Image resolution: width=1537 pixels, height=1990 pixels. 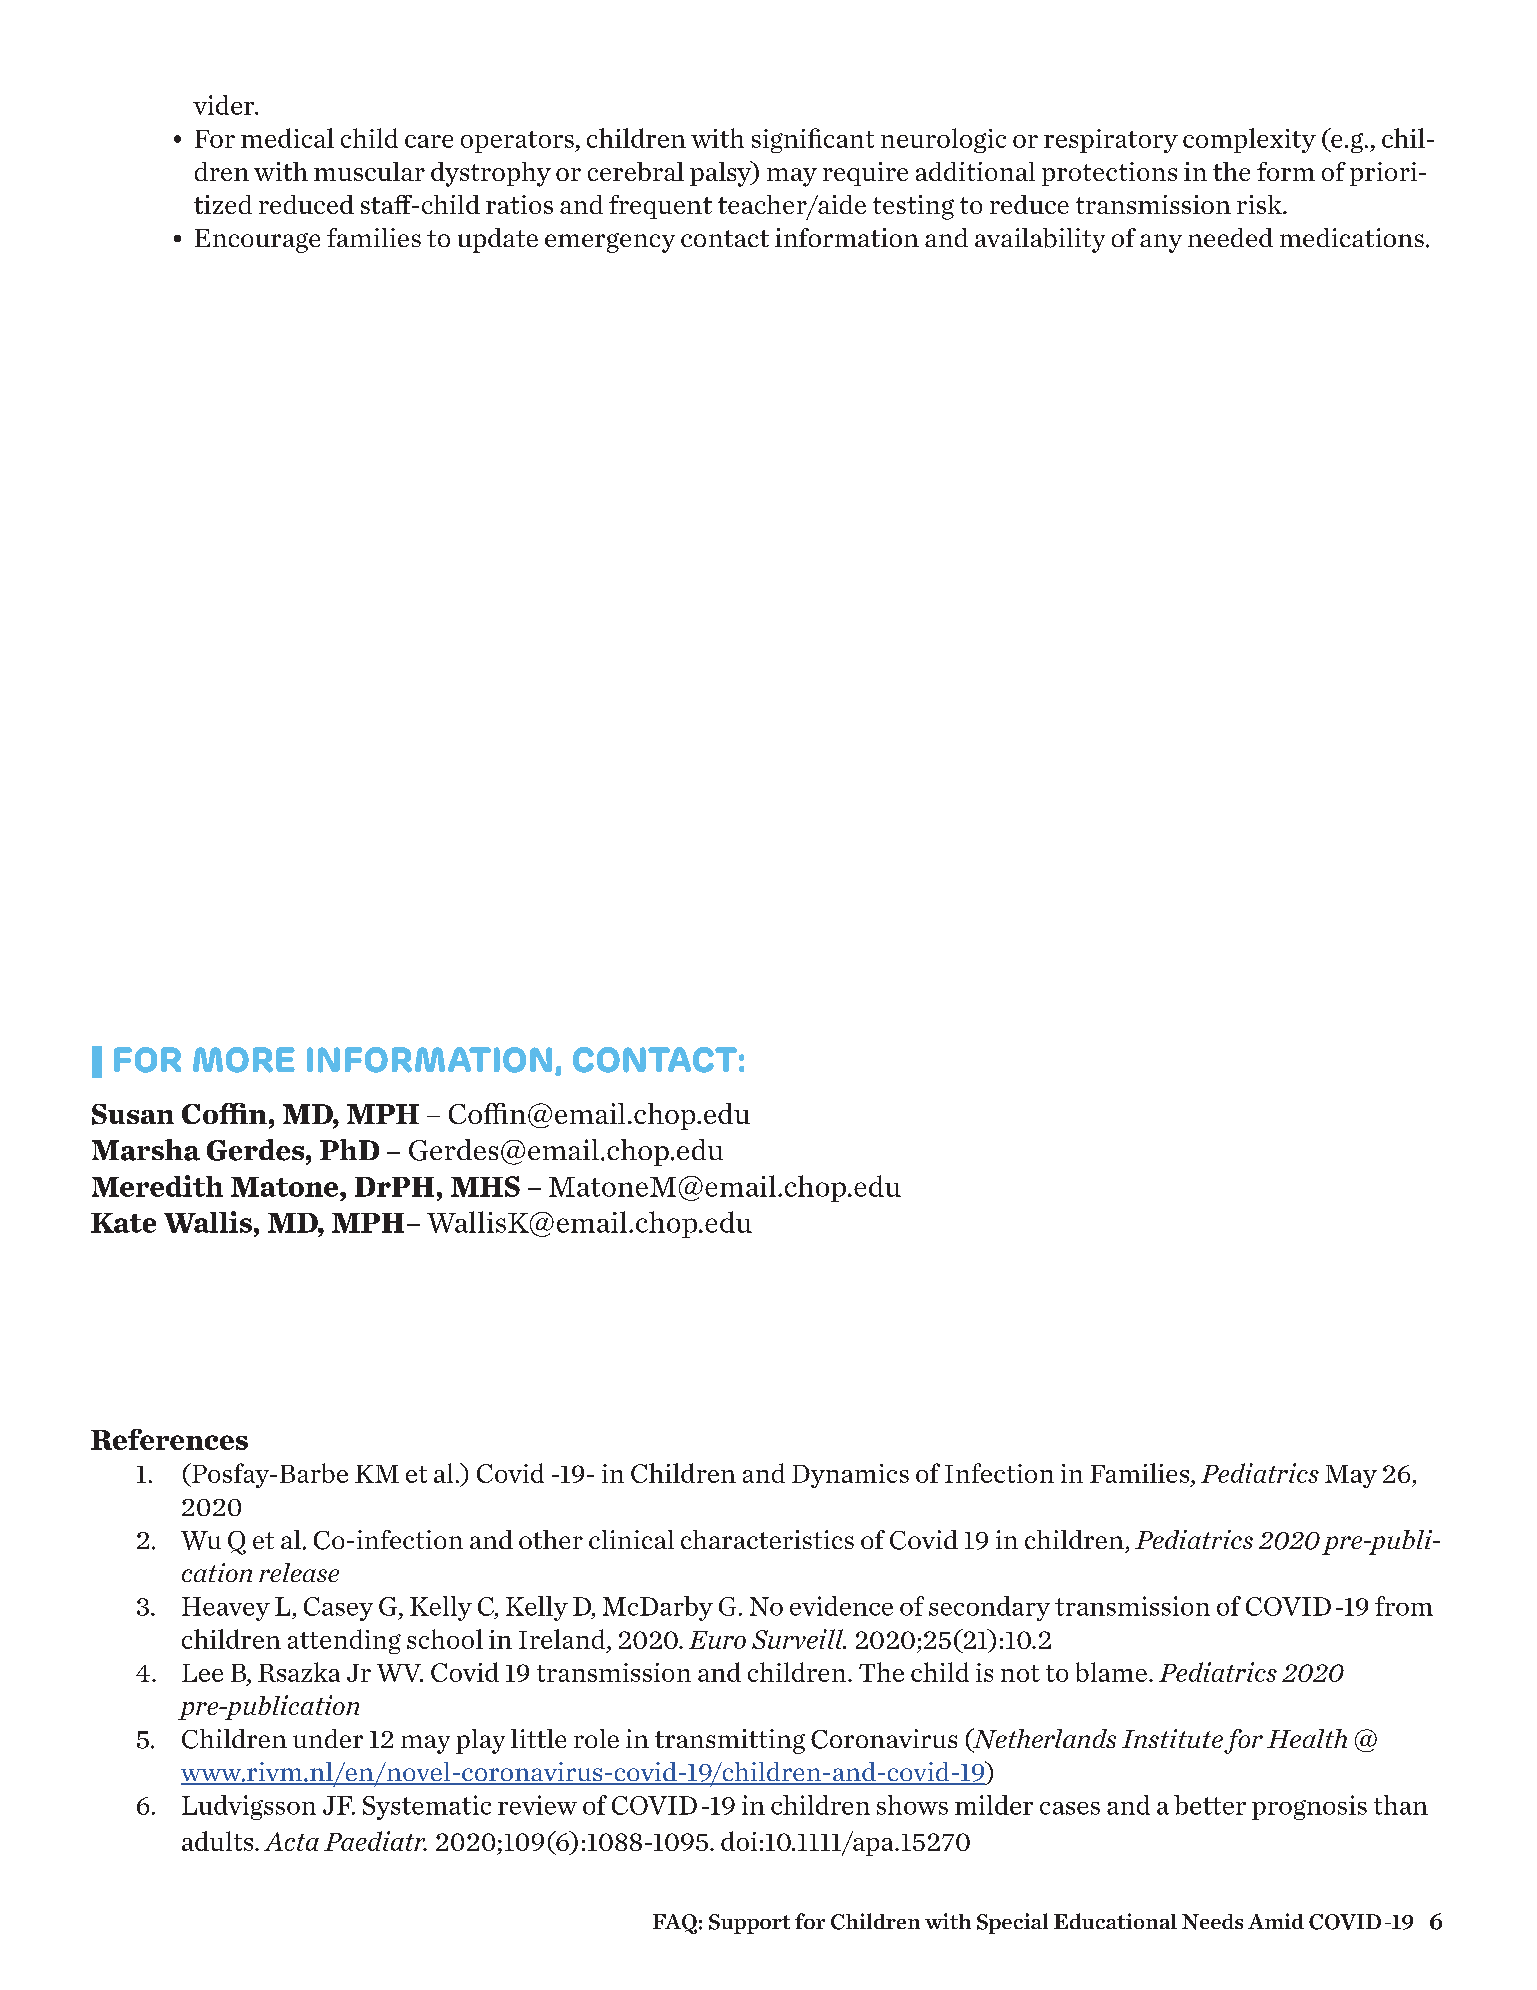 I want to click on Encourage, so click(x=257, y=241).
